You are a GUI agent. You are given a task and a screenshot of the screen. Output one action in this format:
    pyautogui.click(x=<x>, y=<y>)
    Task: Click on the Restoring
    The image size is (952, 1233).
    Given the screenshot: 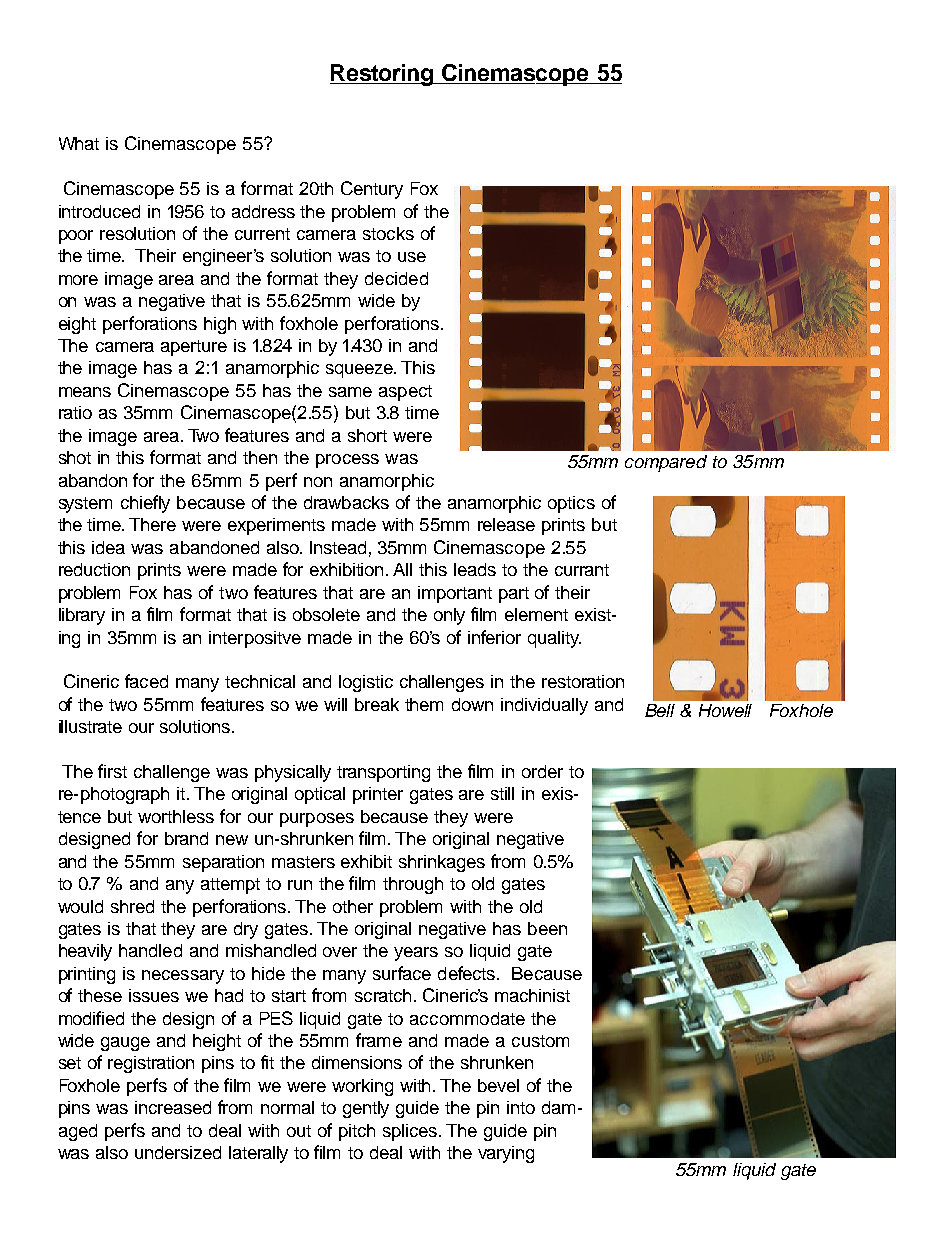 What is the action you would take?
    pyautogui.click(x=382, y=75)
